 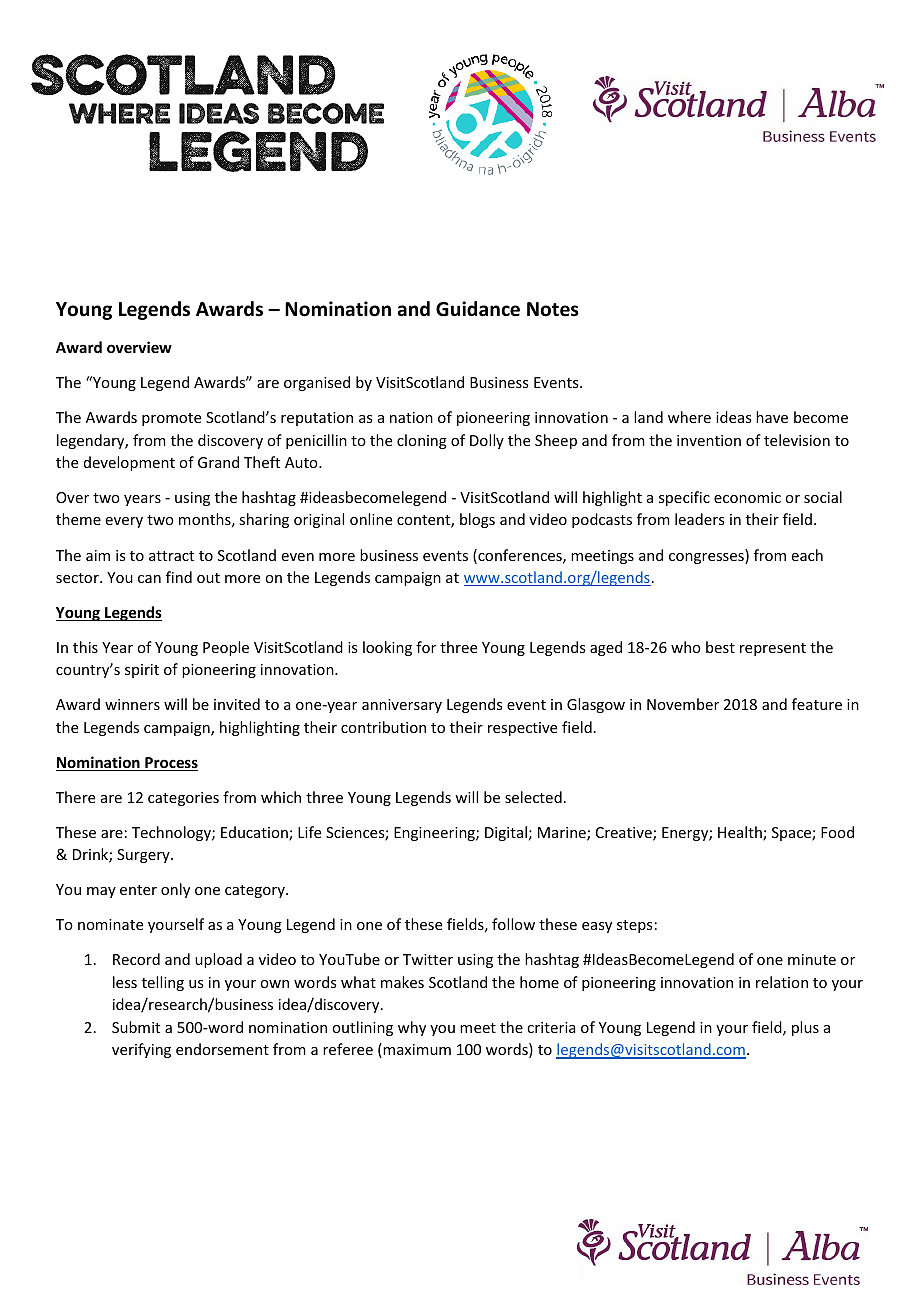 I want to click on attract, so click(x=171, y=556).
